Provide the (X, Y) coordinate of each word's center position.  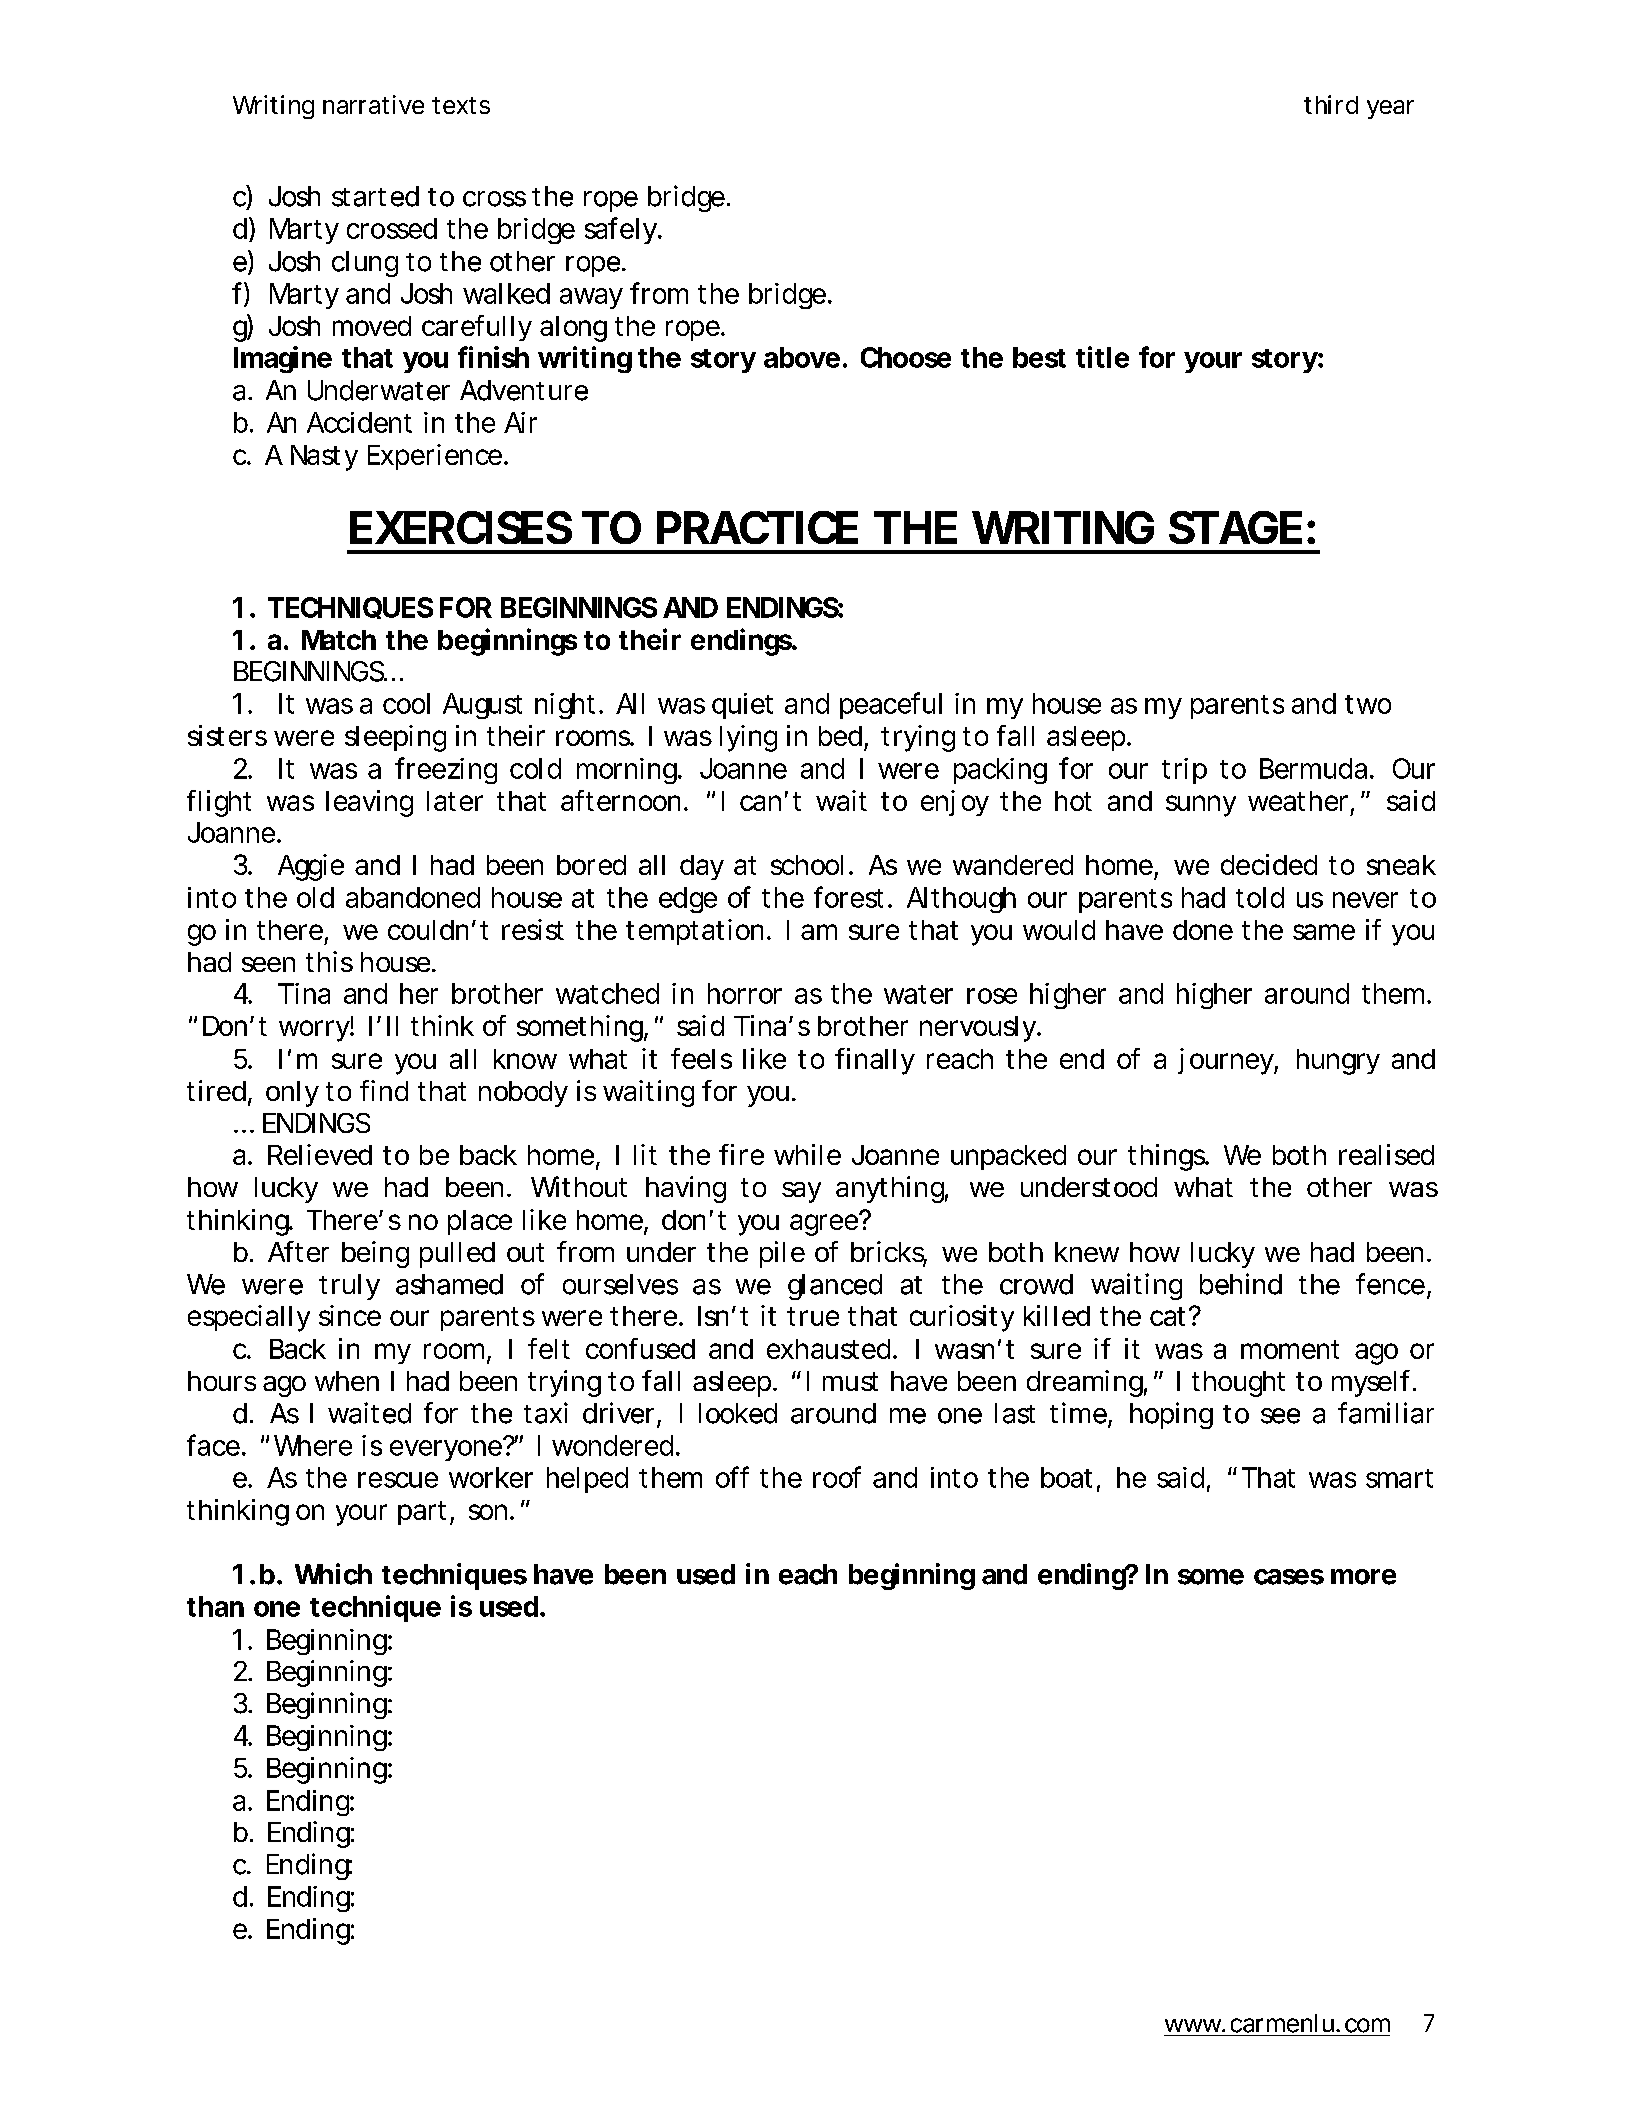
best (1039, 357)
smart (1399, 1478)
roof (837, 1477)
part (422, 1513)
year (1390, 109)
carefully (476, 328)
